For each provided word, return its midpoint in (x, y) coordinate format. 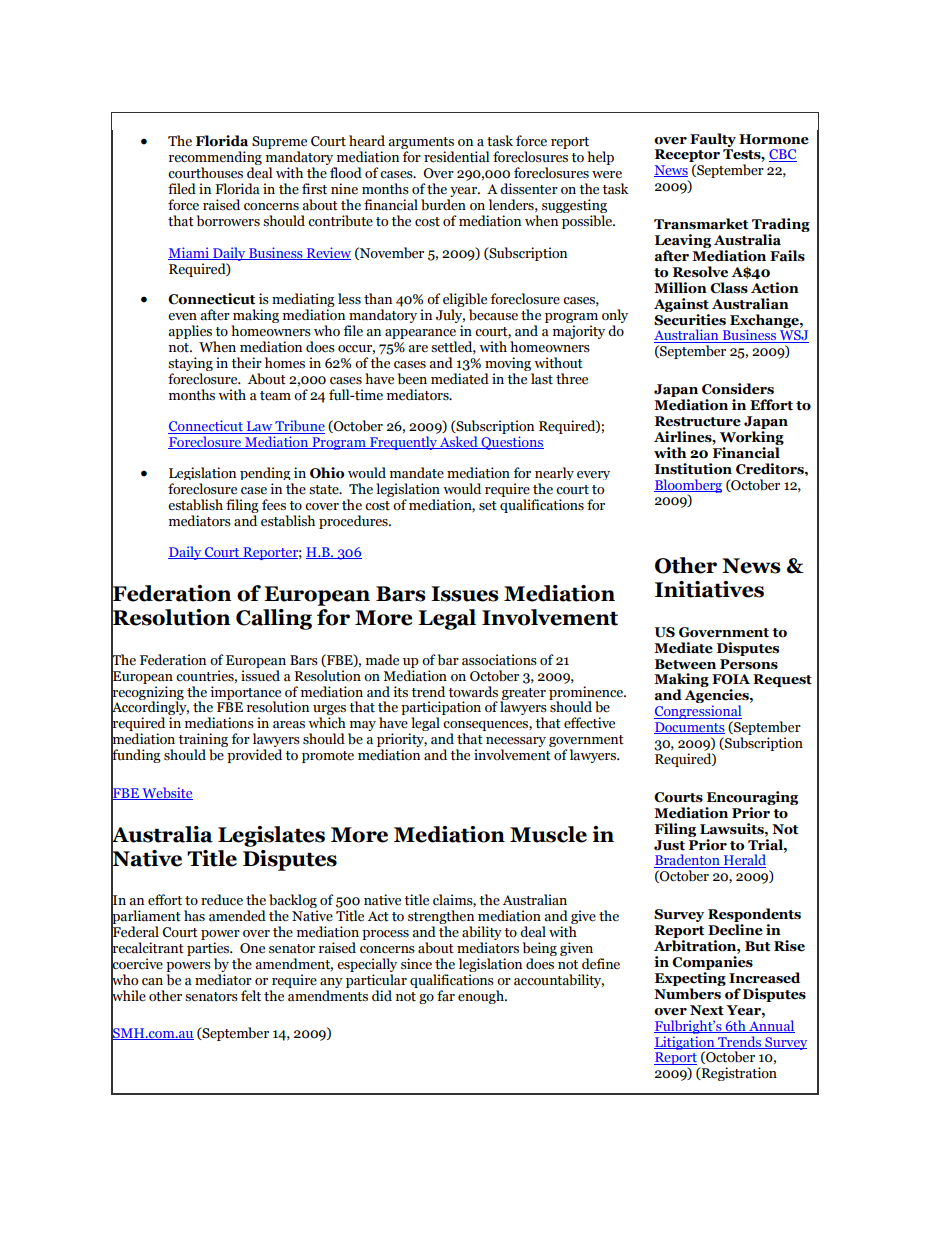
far (446, 996)
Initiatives (709, 589)
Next (707, 1010)
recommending (215, 159)
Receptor (687, 157)
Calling (274, 619)
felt (251, 996)
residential (456, 157)
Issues (465, 594)
